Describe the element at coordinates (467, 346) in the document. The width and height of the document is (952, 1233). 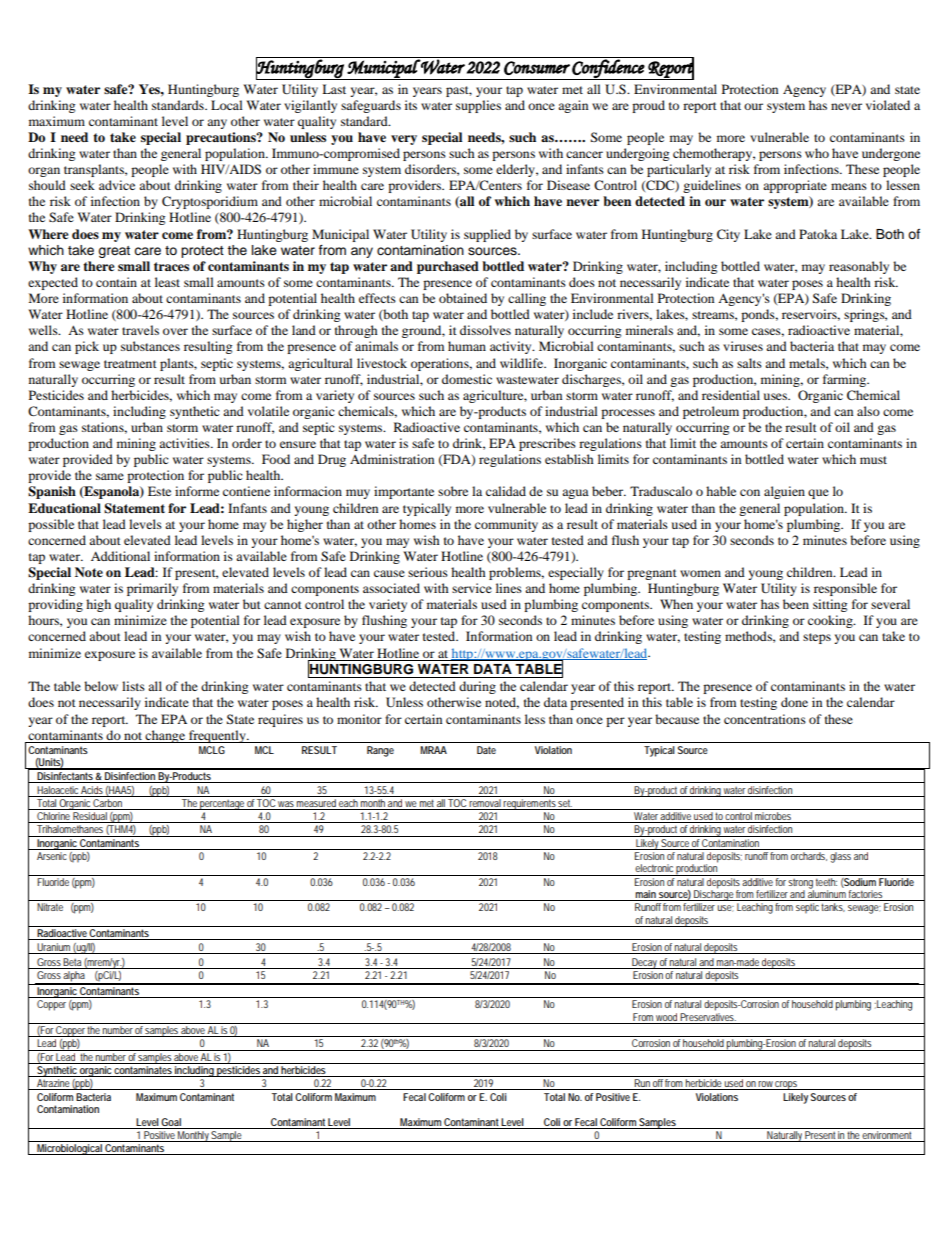
I see `human` at that location.
